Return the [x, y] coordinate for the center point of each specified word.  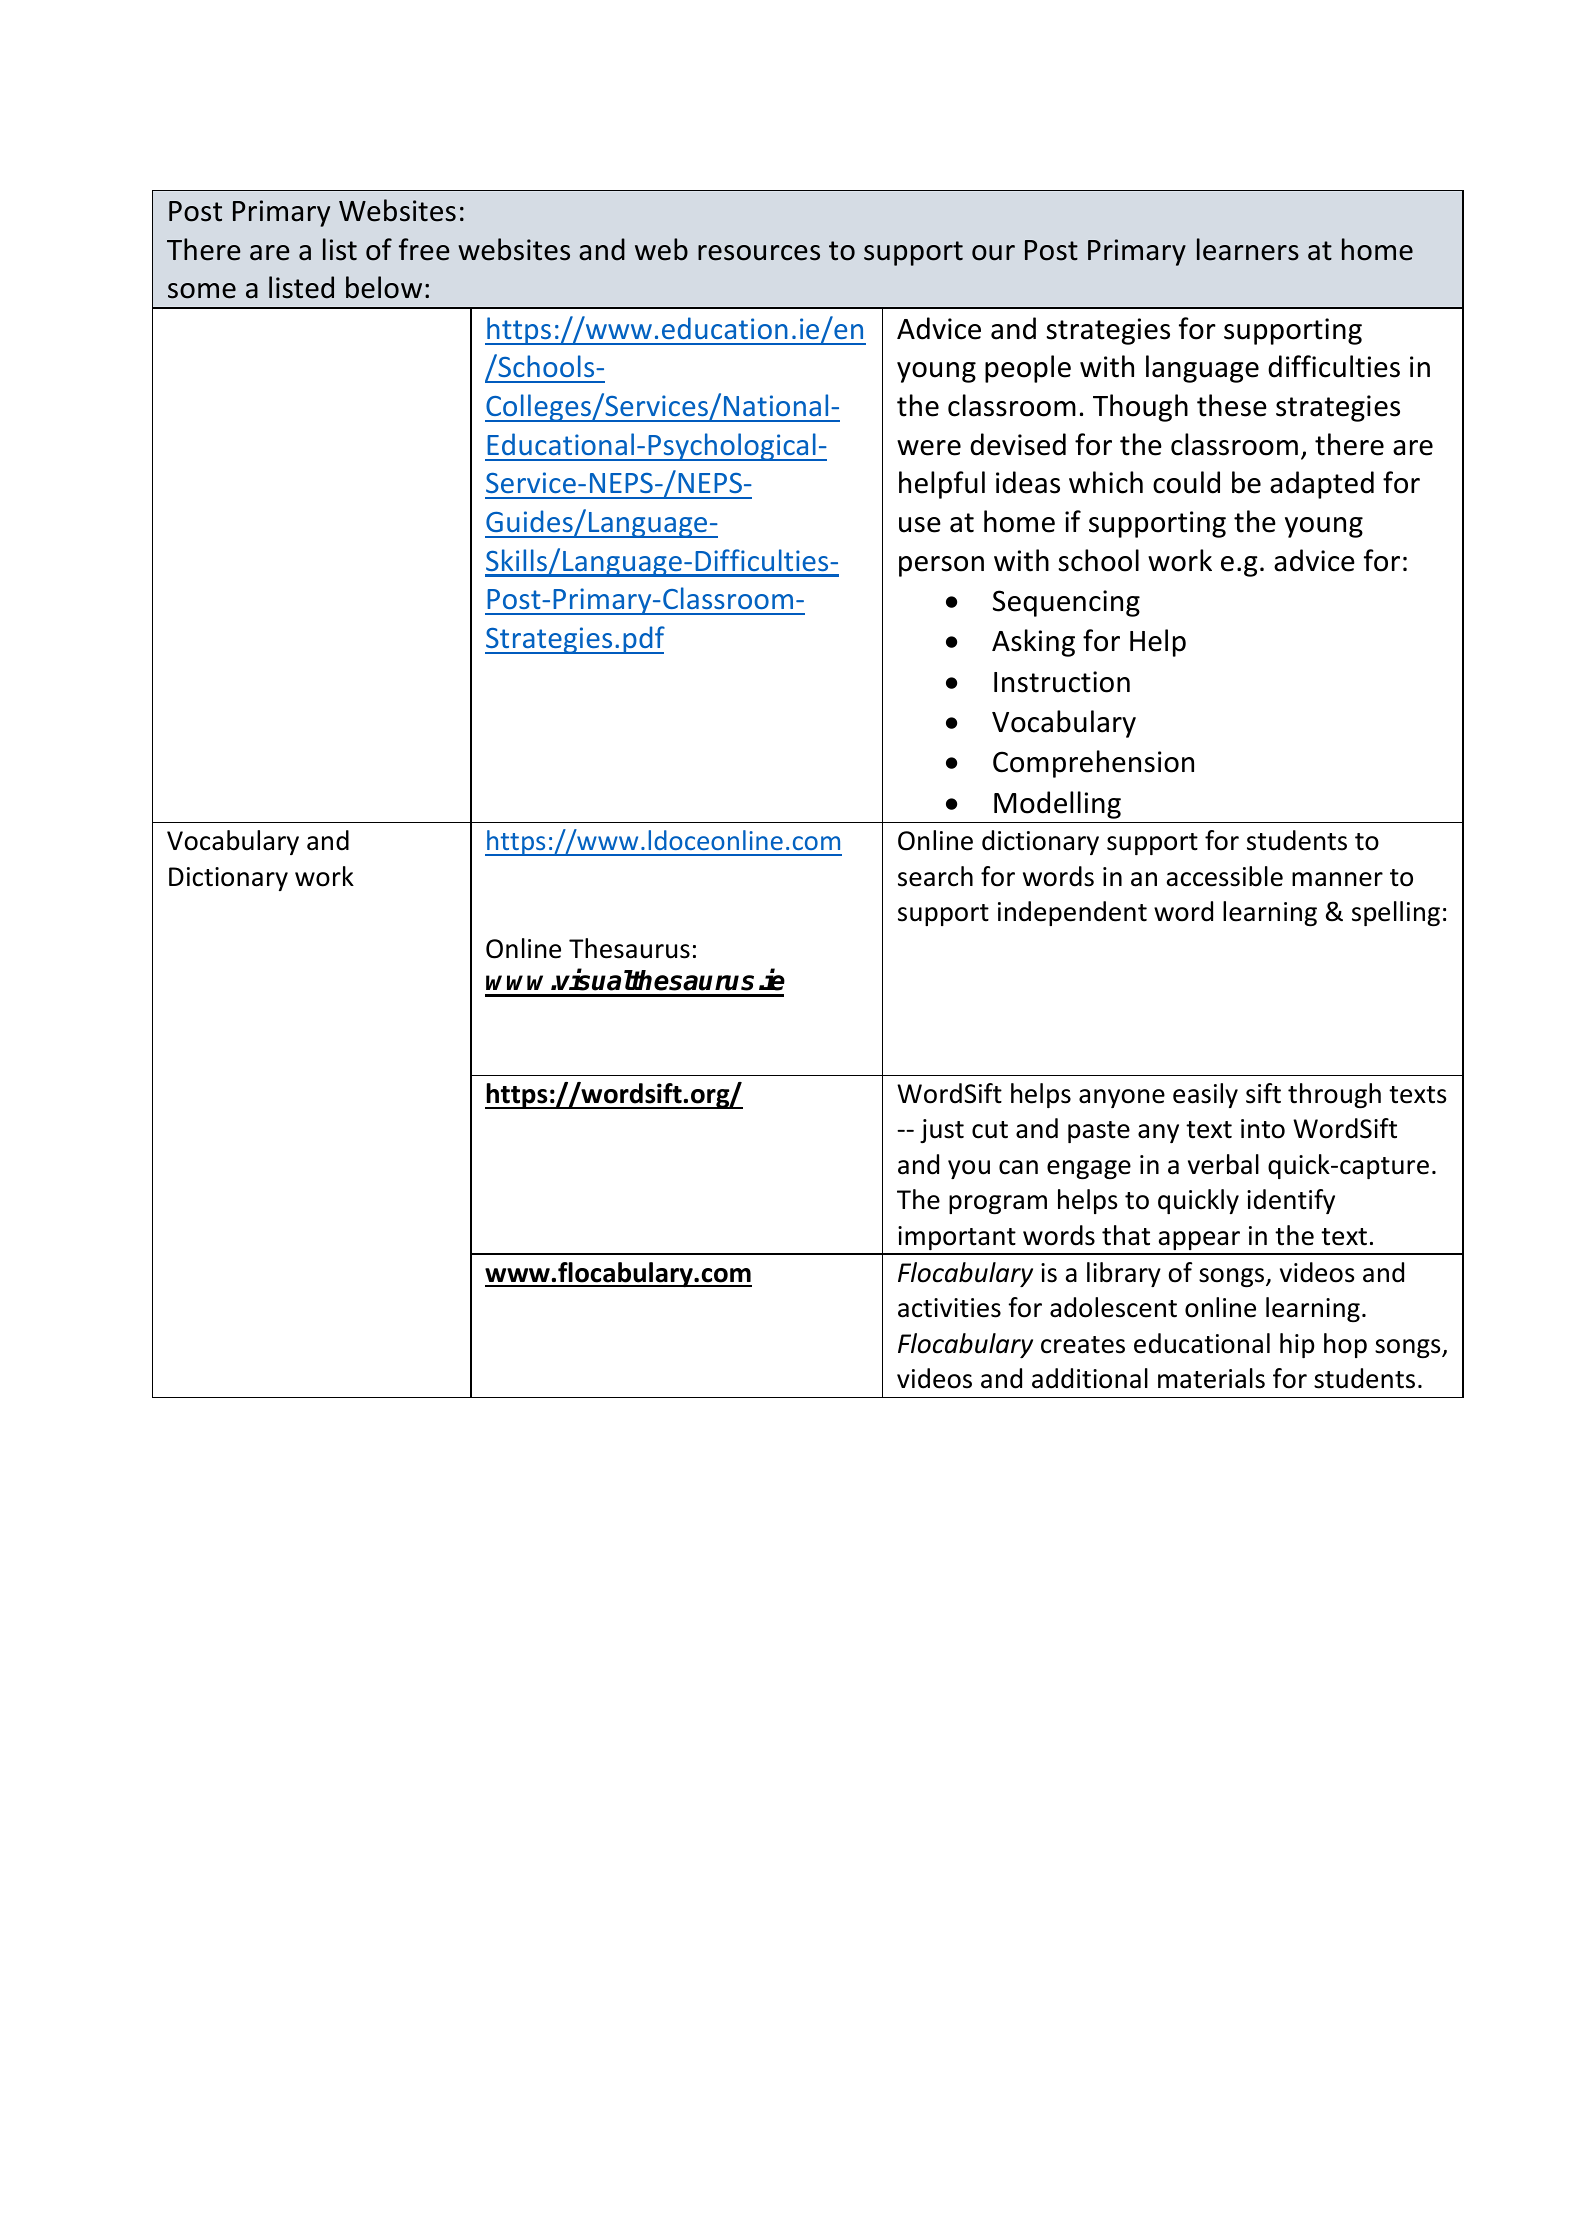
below [384, 287]
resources [759, 253]
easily [1205, 1095]
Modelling [1057, 805]
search [935, 876]
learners [1248, 249]
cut [990, 1130]
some [202, 291]
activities [949, 1308]
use [920, 525]
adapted [1322, 485]
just [942, 1131]
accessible [1225, 876]
